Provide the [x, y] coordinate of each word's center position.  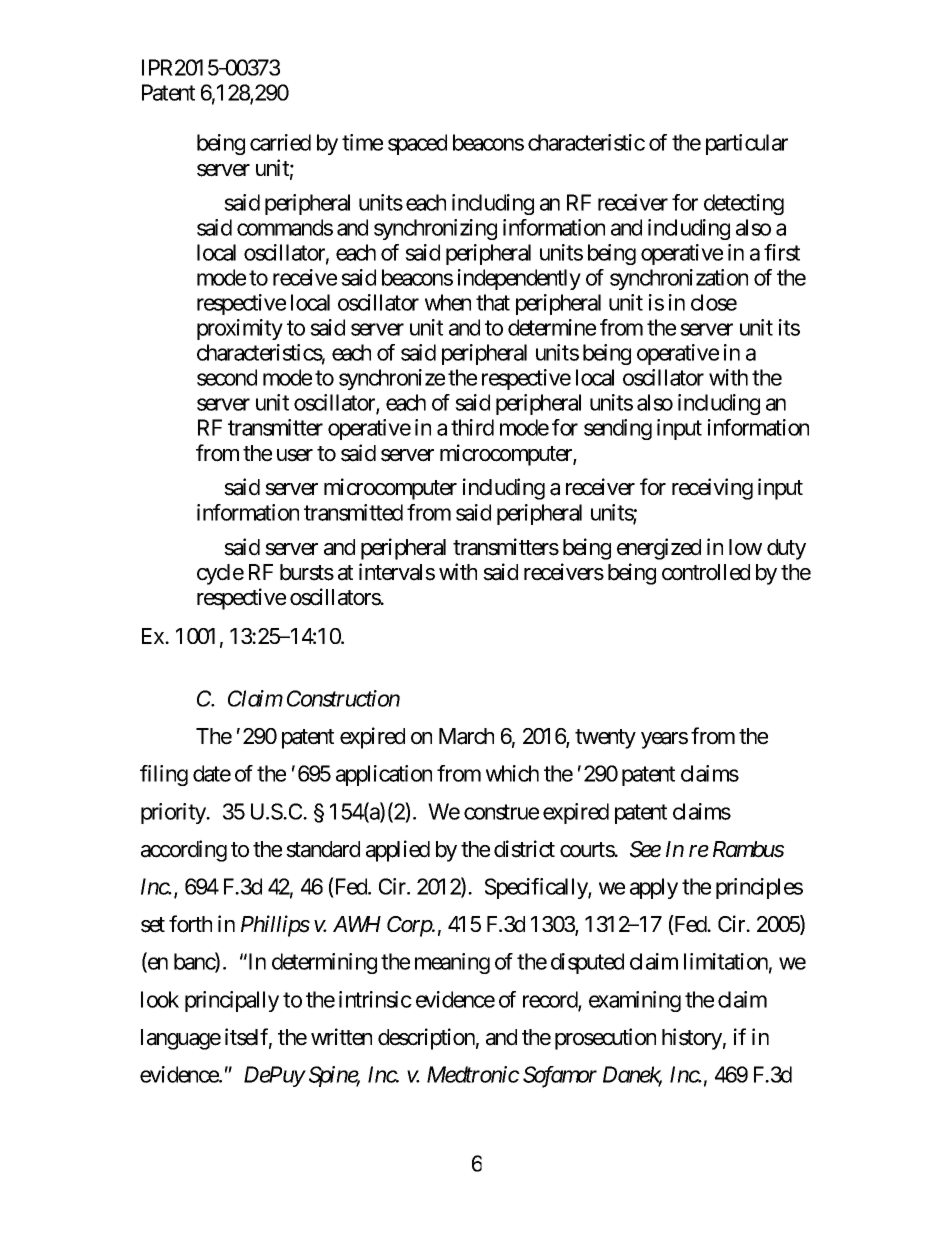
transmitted [353, 512]
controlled [706, 572]
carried [280, 142]
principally [232, 1001]
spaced [417, 144]
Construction [343, 698]
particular [747, 144]
